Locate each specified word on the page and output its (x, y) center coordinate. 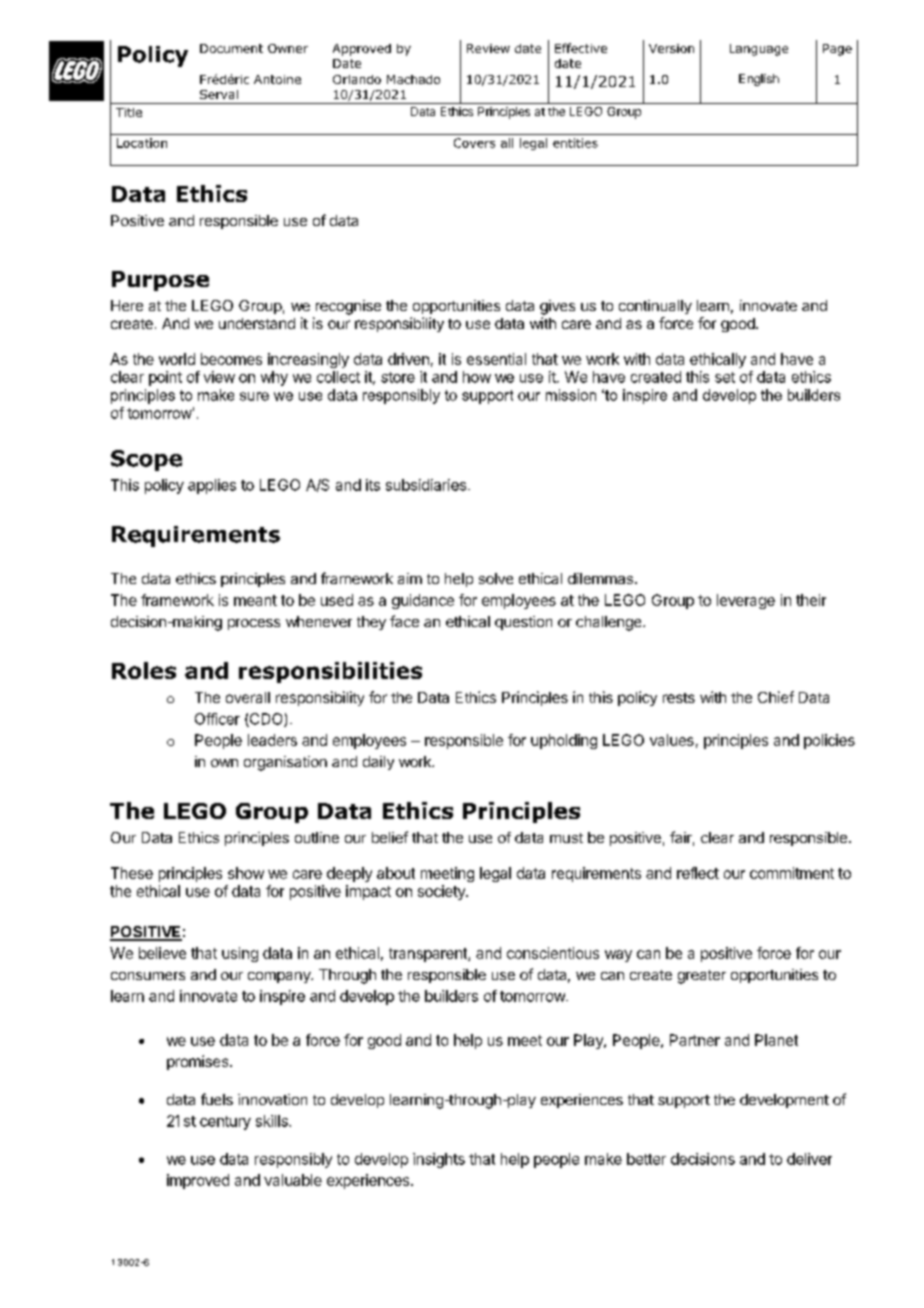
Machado (413, 79)
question (523, 623)
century (225, 1123)
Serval (219, 94)
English (759, 80)
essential (496, 359)
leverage (746, 601)
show (246, 873)
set (725, 377)
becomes (231, 359)
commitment (792, 873)
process (254, 624)
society (442, 892)
